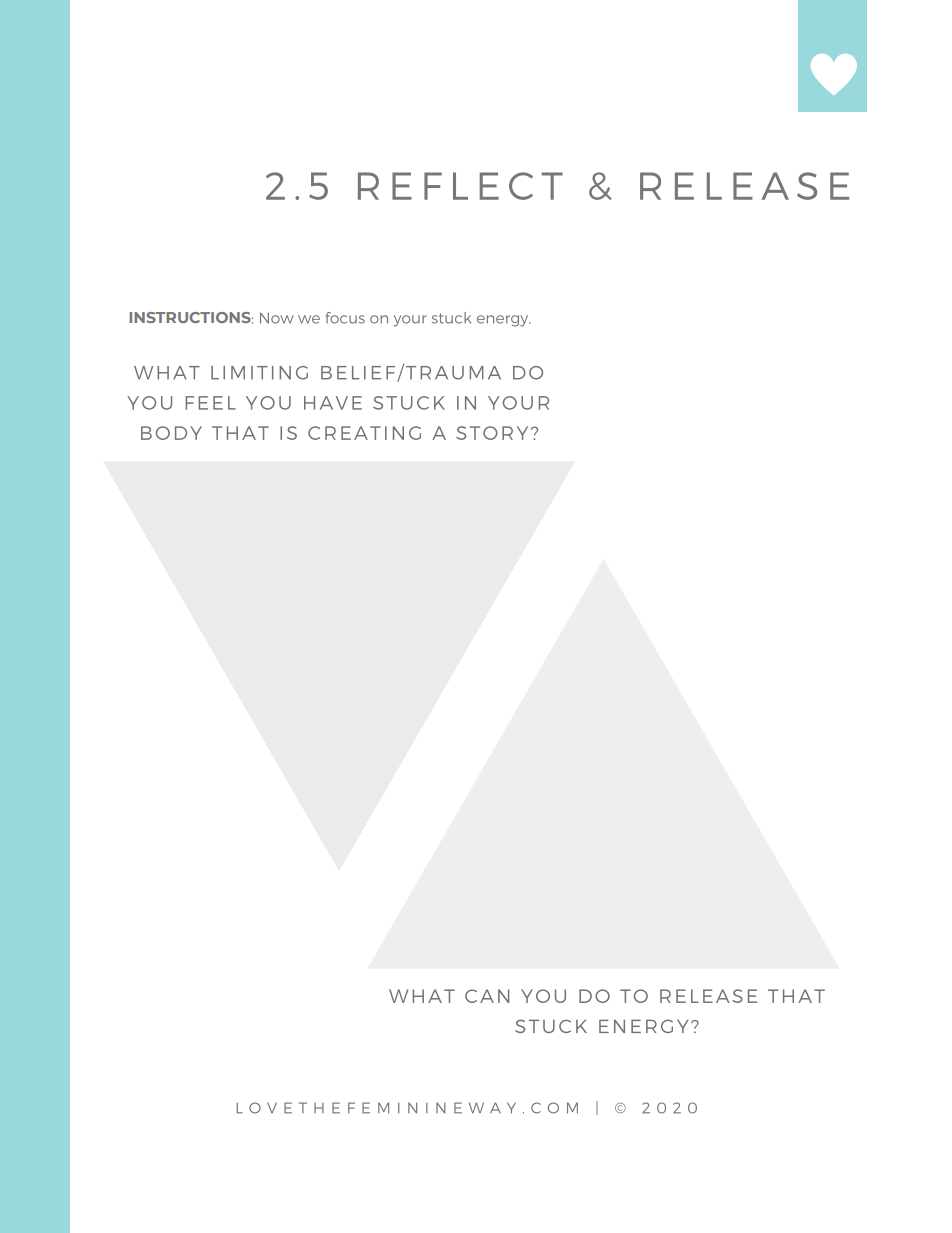 The image size is (952, 1233). What do you see at coordinates (171, 433) in the screenshot?
I see `BODY` at bounding box center [171, 433].
